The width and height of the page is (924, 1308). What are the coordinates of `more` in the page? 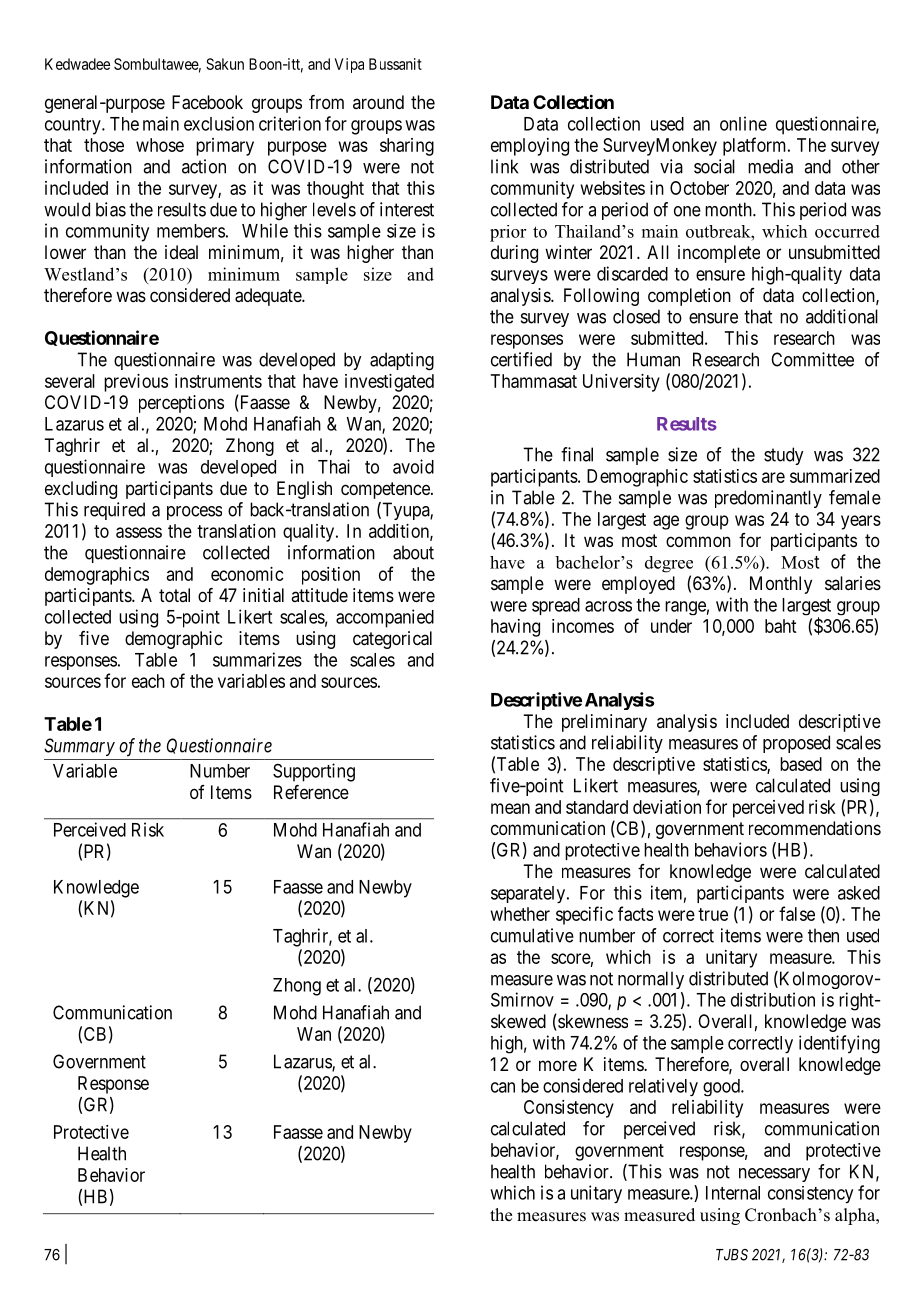 It's located at (558, 1065).
